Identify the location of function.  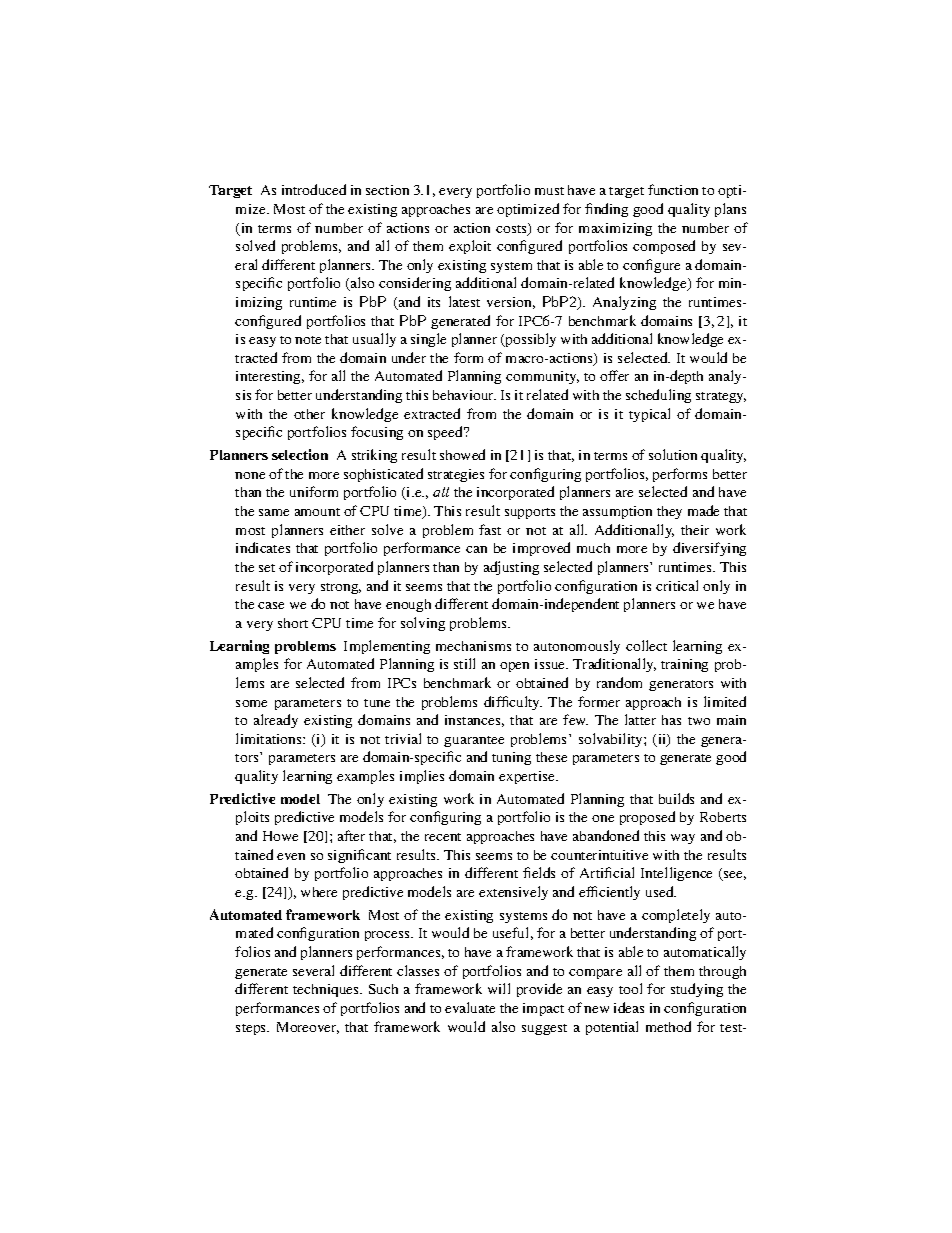
(673, 189).
